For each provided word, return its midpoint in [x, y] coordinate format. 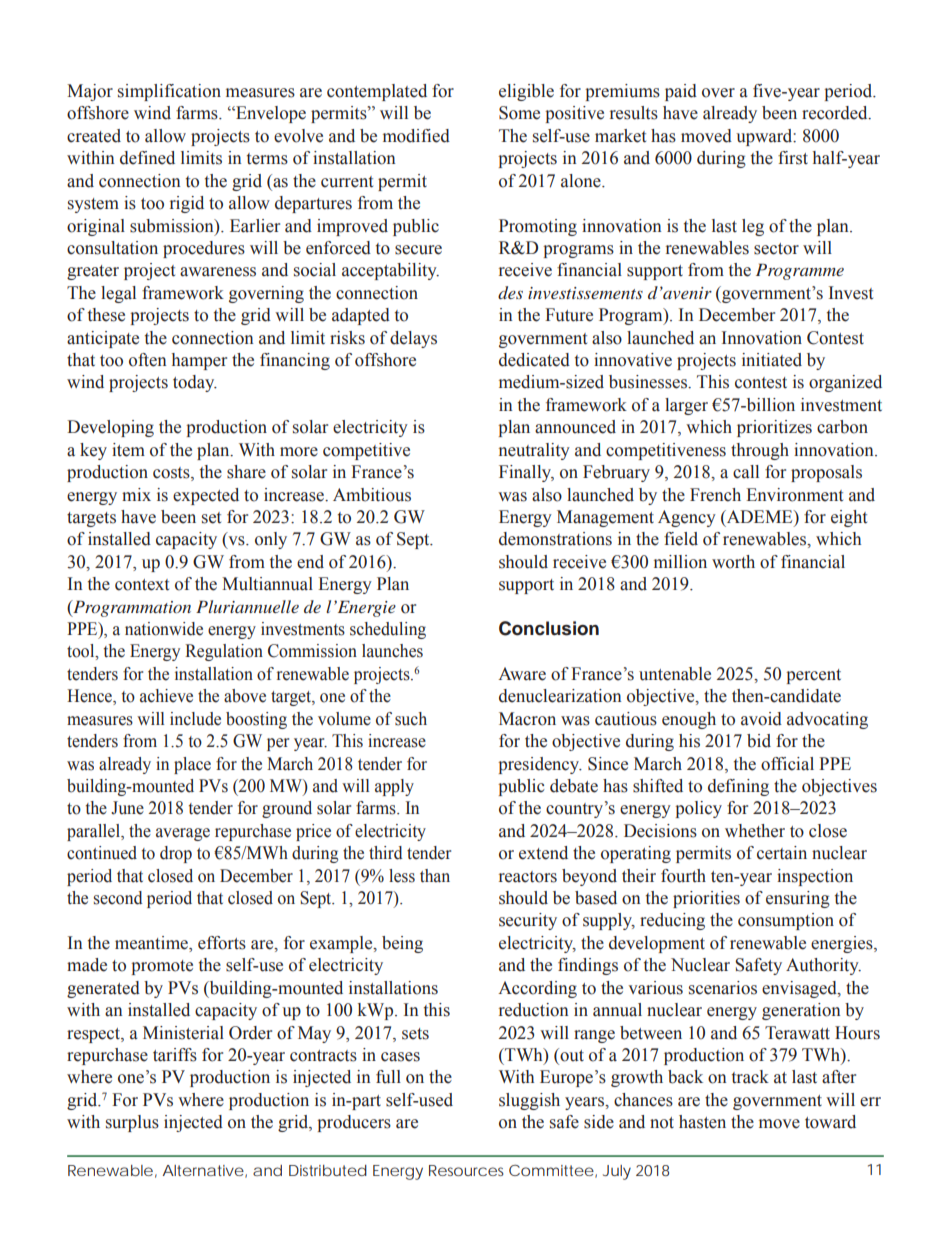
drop [176, 854]
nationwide [164, 629]
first [793, 158]
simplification [169, 92]
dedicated [534, 360]
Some [519, 113]
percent [813, 676]
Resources [466, 1170]
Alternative [203, 1170]
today [195, 383]
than [435, 876]
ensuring [798, 899]
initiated [772, 360]
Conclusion [549, 628]
